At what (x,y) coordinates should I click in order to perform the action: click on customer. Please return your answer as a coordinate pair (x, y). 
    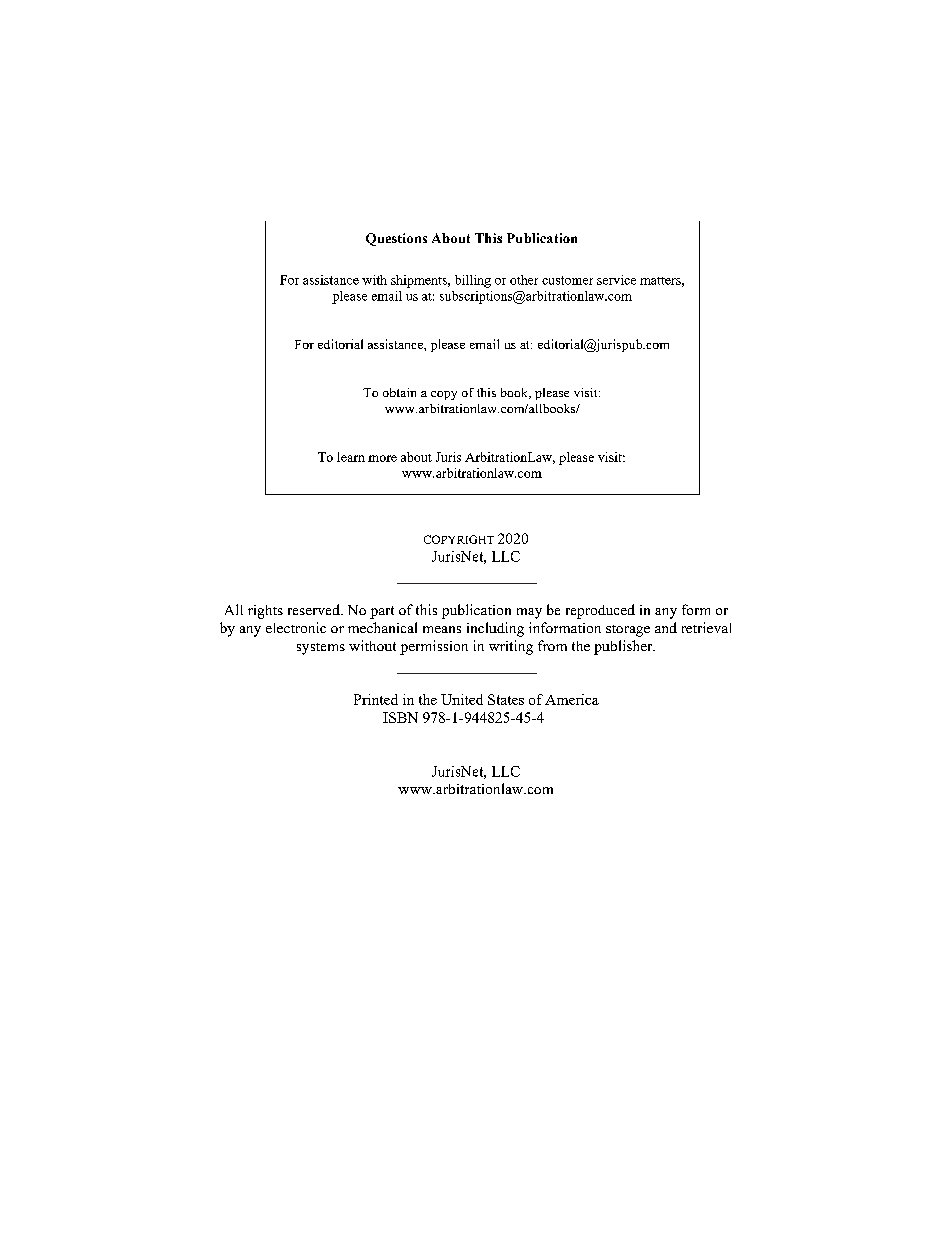
    Looking at the image, I should click on (567, 280).
